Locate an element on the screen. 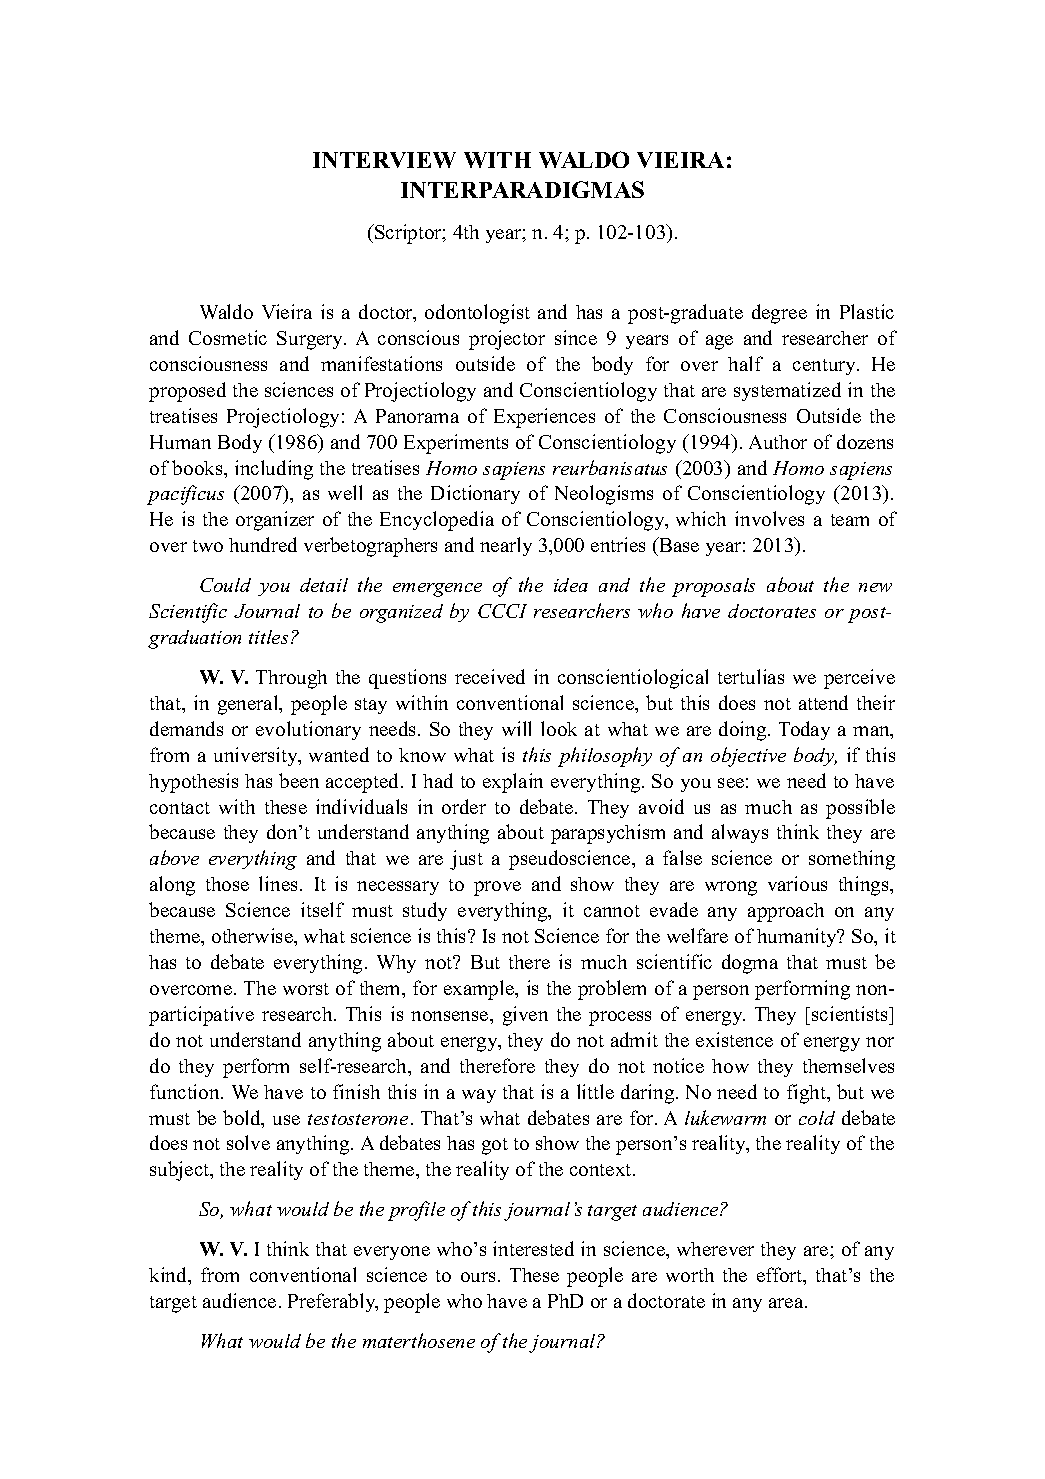 Image resolution: width=1045 pixels, height=1479 pixels. INTERVIEW is located at coordinates (384, 160).
